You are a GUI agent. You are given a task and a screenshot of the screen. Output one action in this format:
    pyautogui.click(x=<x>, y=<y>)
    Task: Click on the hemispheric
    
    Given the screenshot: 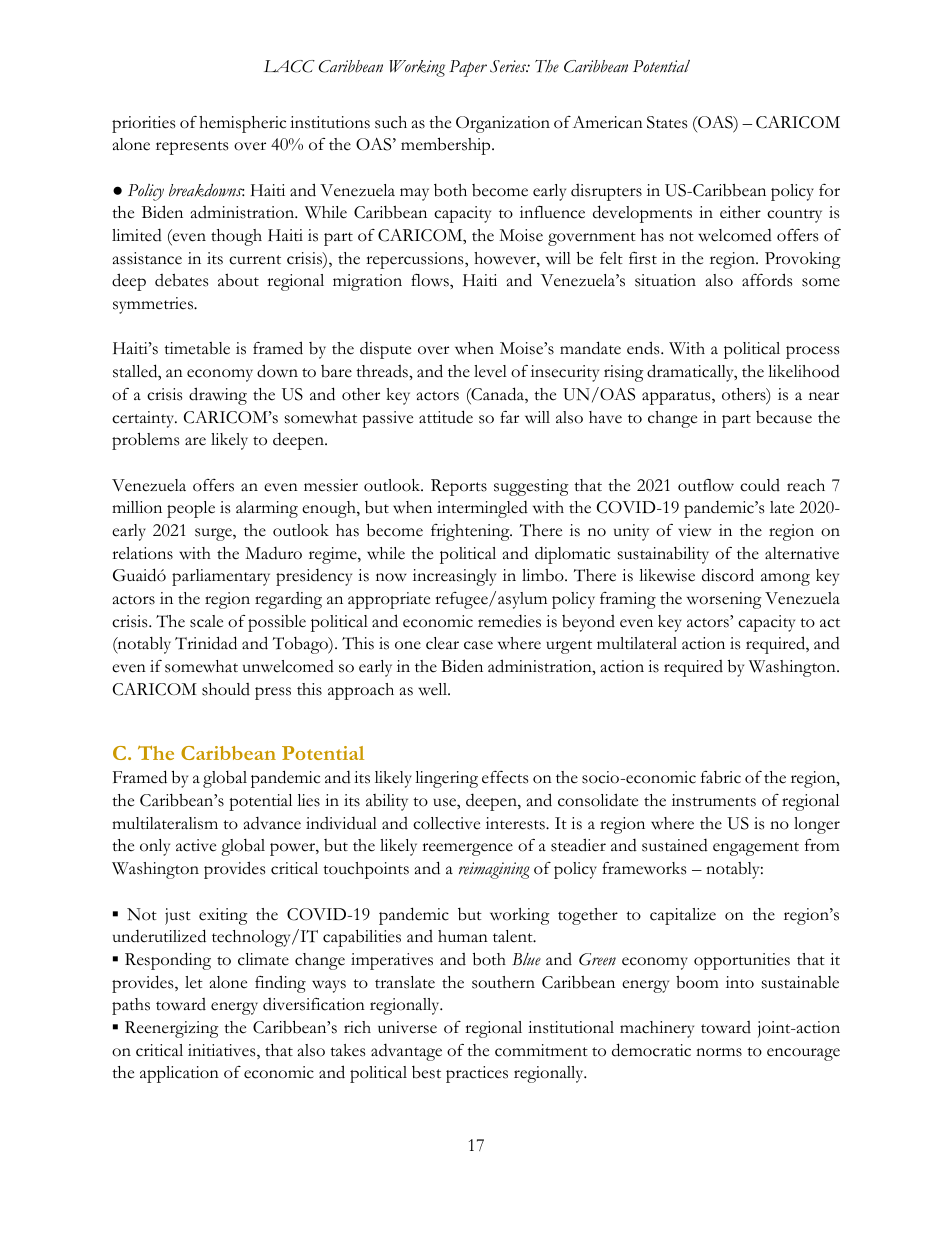 What is the action you would take?
    pyautogui.click(x=242, y=124)
